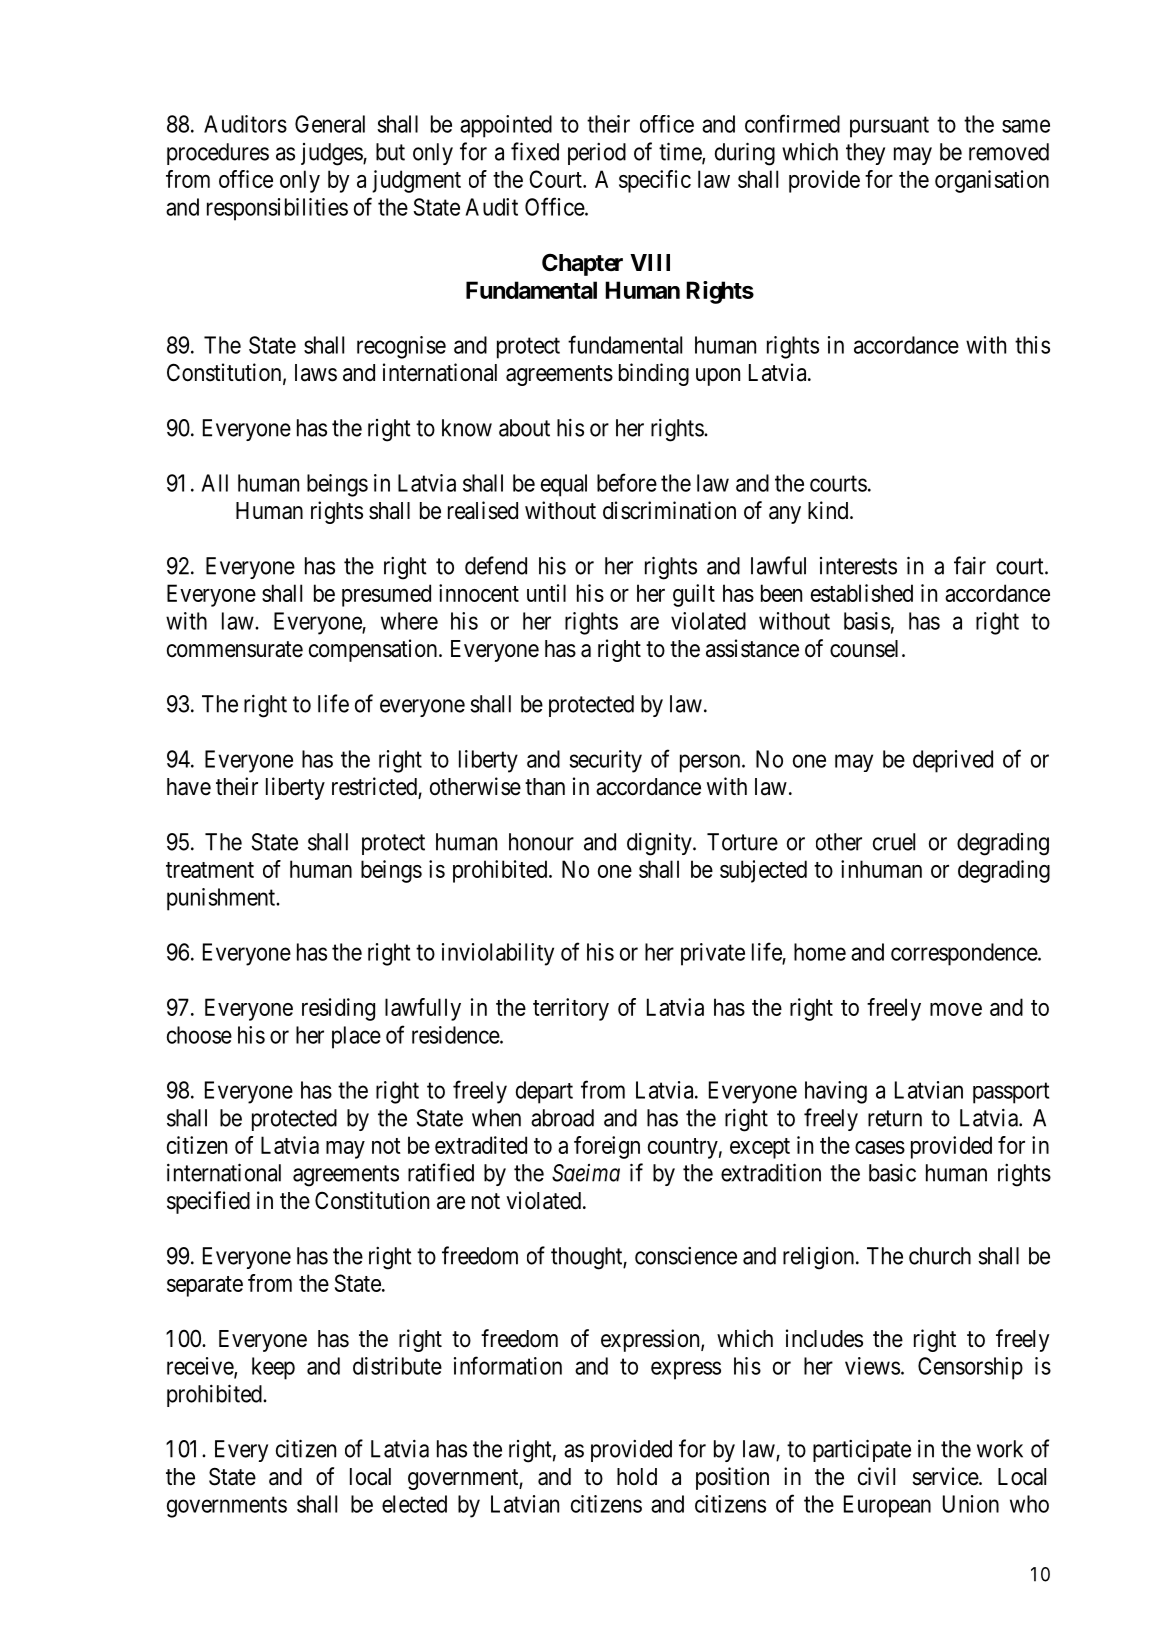 This page has width=1160, height=1641. What do you see at coordinates (895, 1118) in the page?
I see `return` at bounding box center [895, 1118].
